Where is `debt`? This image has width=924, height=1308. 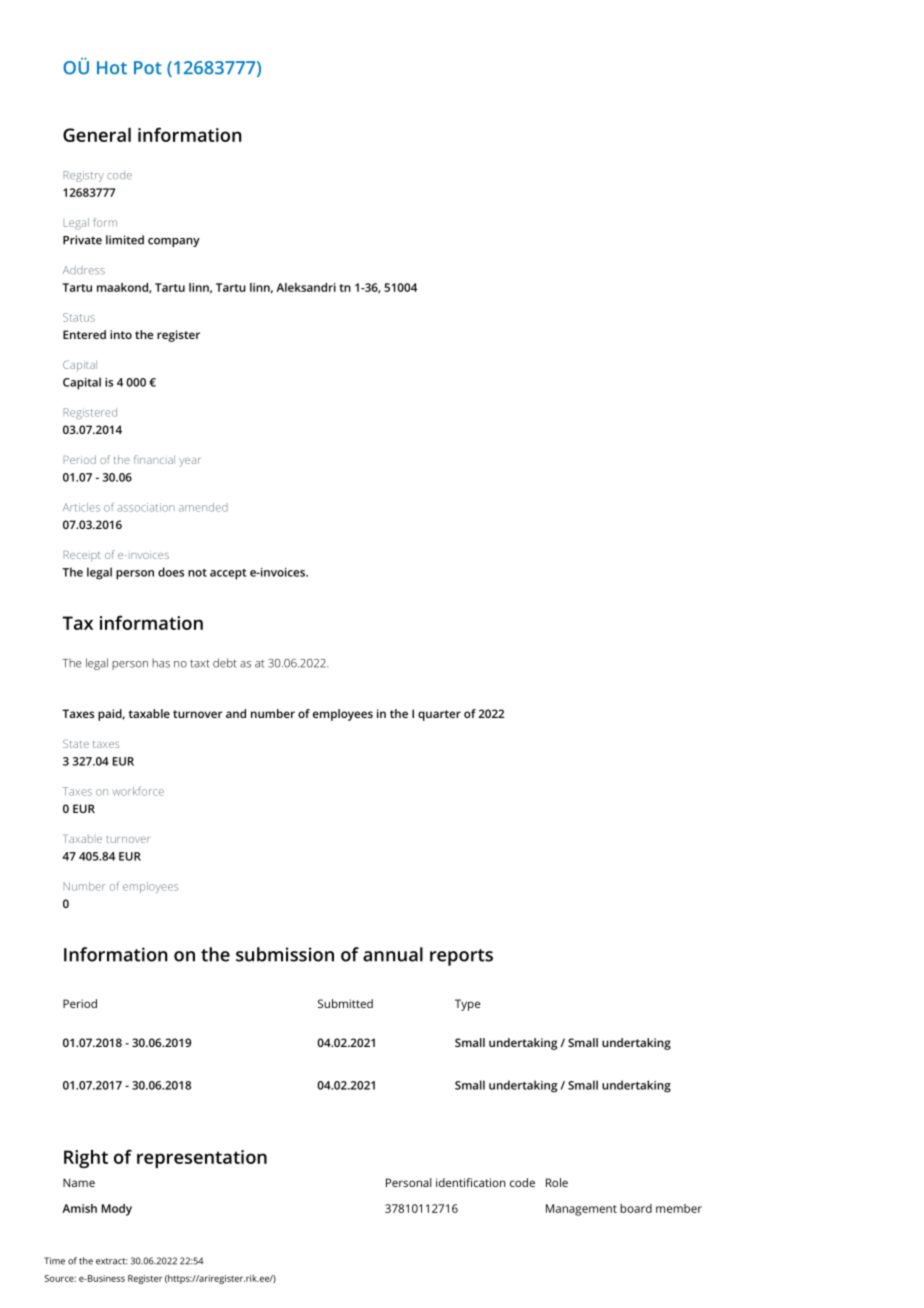 debt is located at coordinates (225, 663).
